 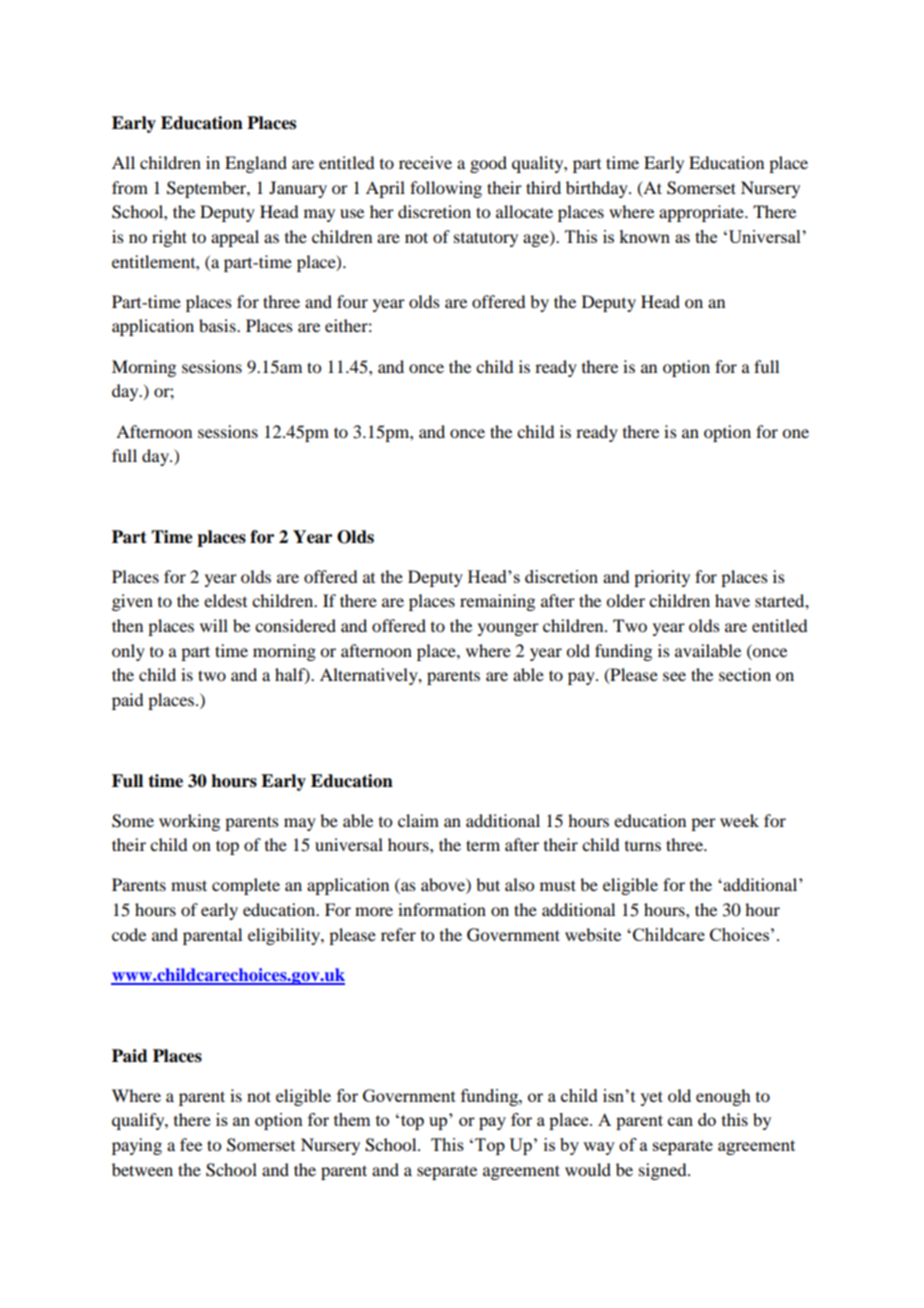 I want to click on fee, so click(x=191, y=1144).
